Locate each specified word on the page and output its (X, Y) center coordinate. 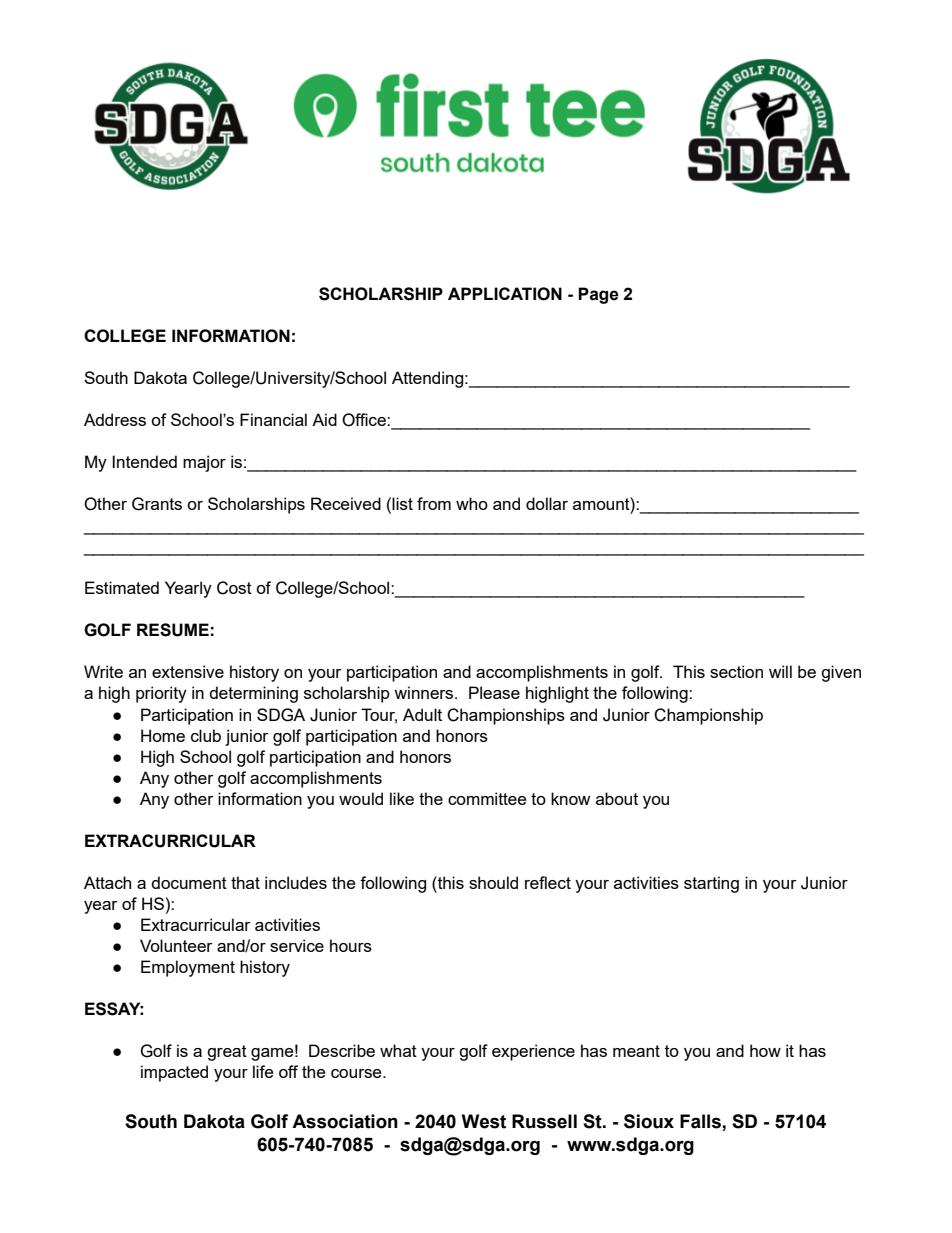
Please (494, 692)
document (189, 882)
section (736, 671)
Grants (157, 504)
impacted (174, 1073)
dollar (547, 503)
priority (161, 694)
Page (598, 295)
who (472, 503)
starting (711, 884)
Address (115, 419)
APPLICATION (505, 294)
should (493, 882)
